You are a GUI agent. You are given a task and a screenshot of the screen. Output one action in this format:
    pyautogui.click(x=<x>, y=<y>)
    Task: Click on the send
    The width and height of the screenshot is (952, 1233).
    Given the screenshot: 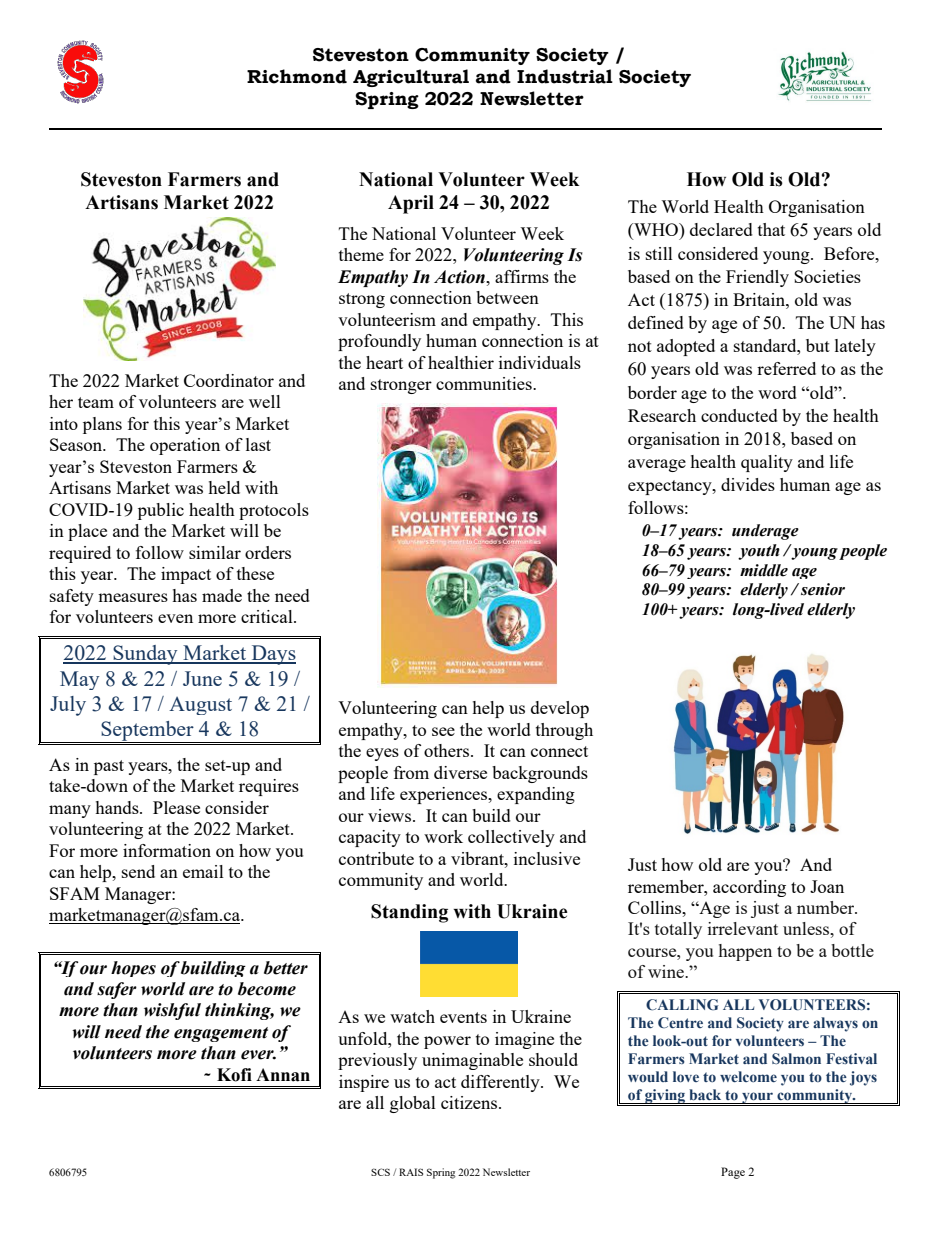 What is the action you would take?
    pyautogui.click(x=138, y=871)
